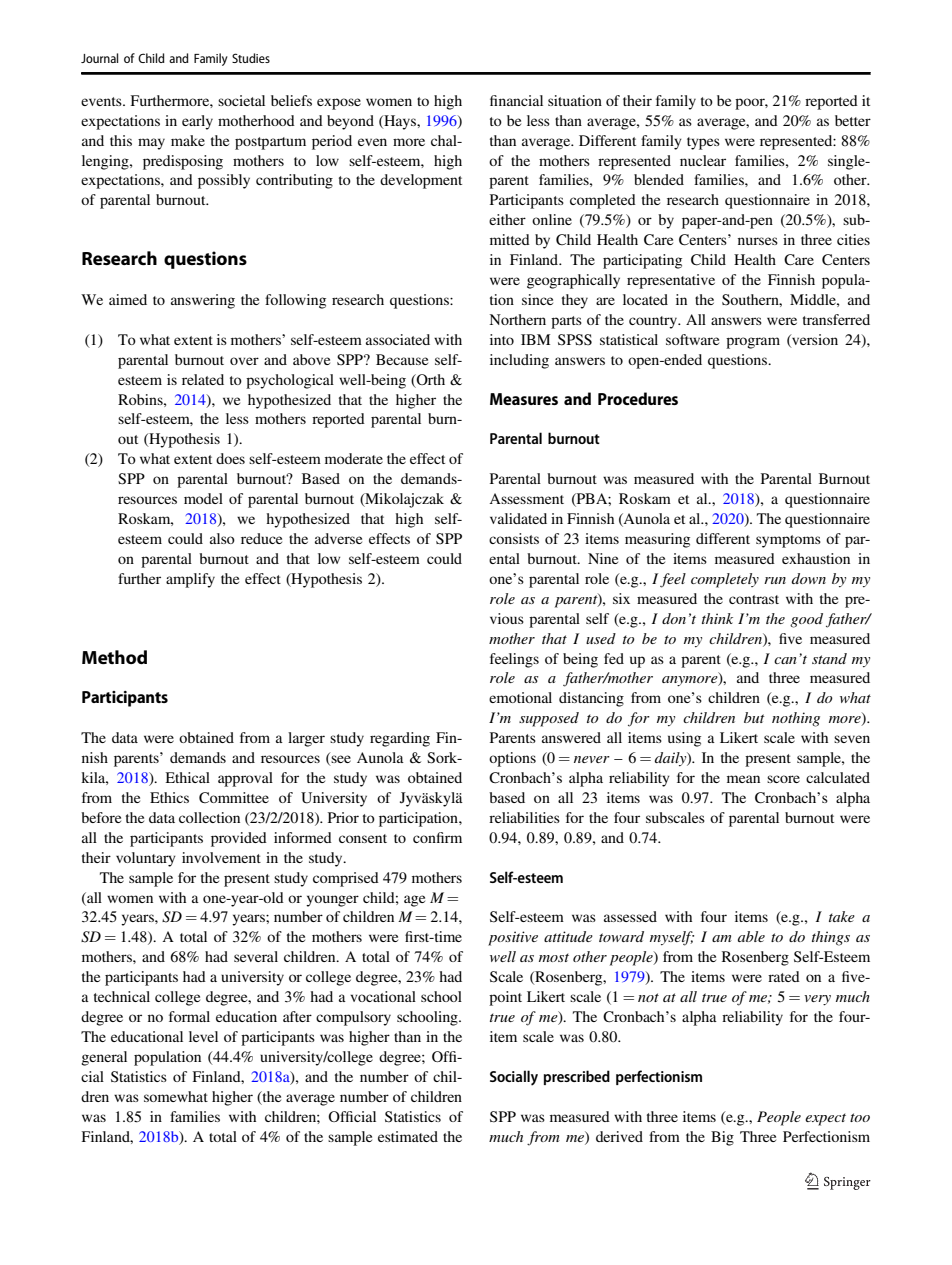 The image size is (952, 1265). Describe the element at coordinates (203, 1036) in the screenshot. I see `level` at that location.
